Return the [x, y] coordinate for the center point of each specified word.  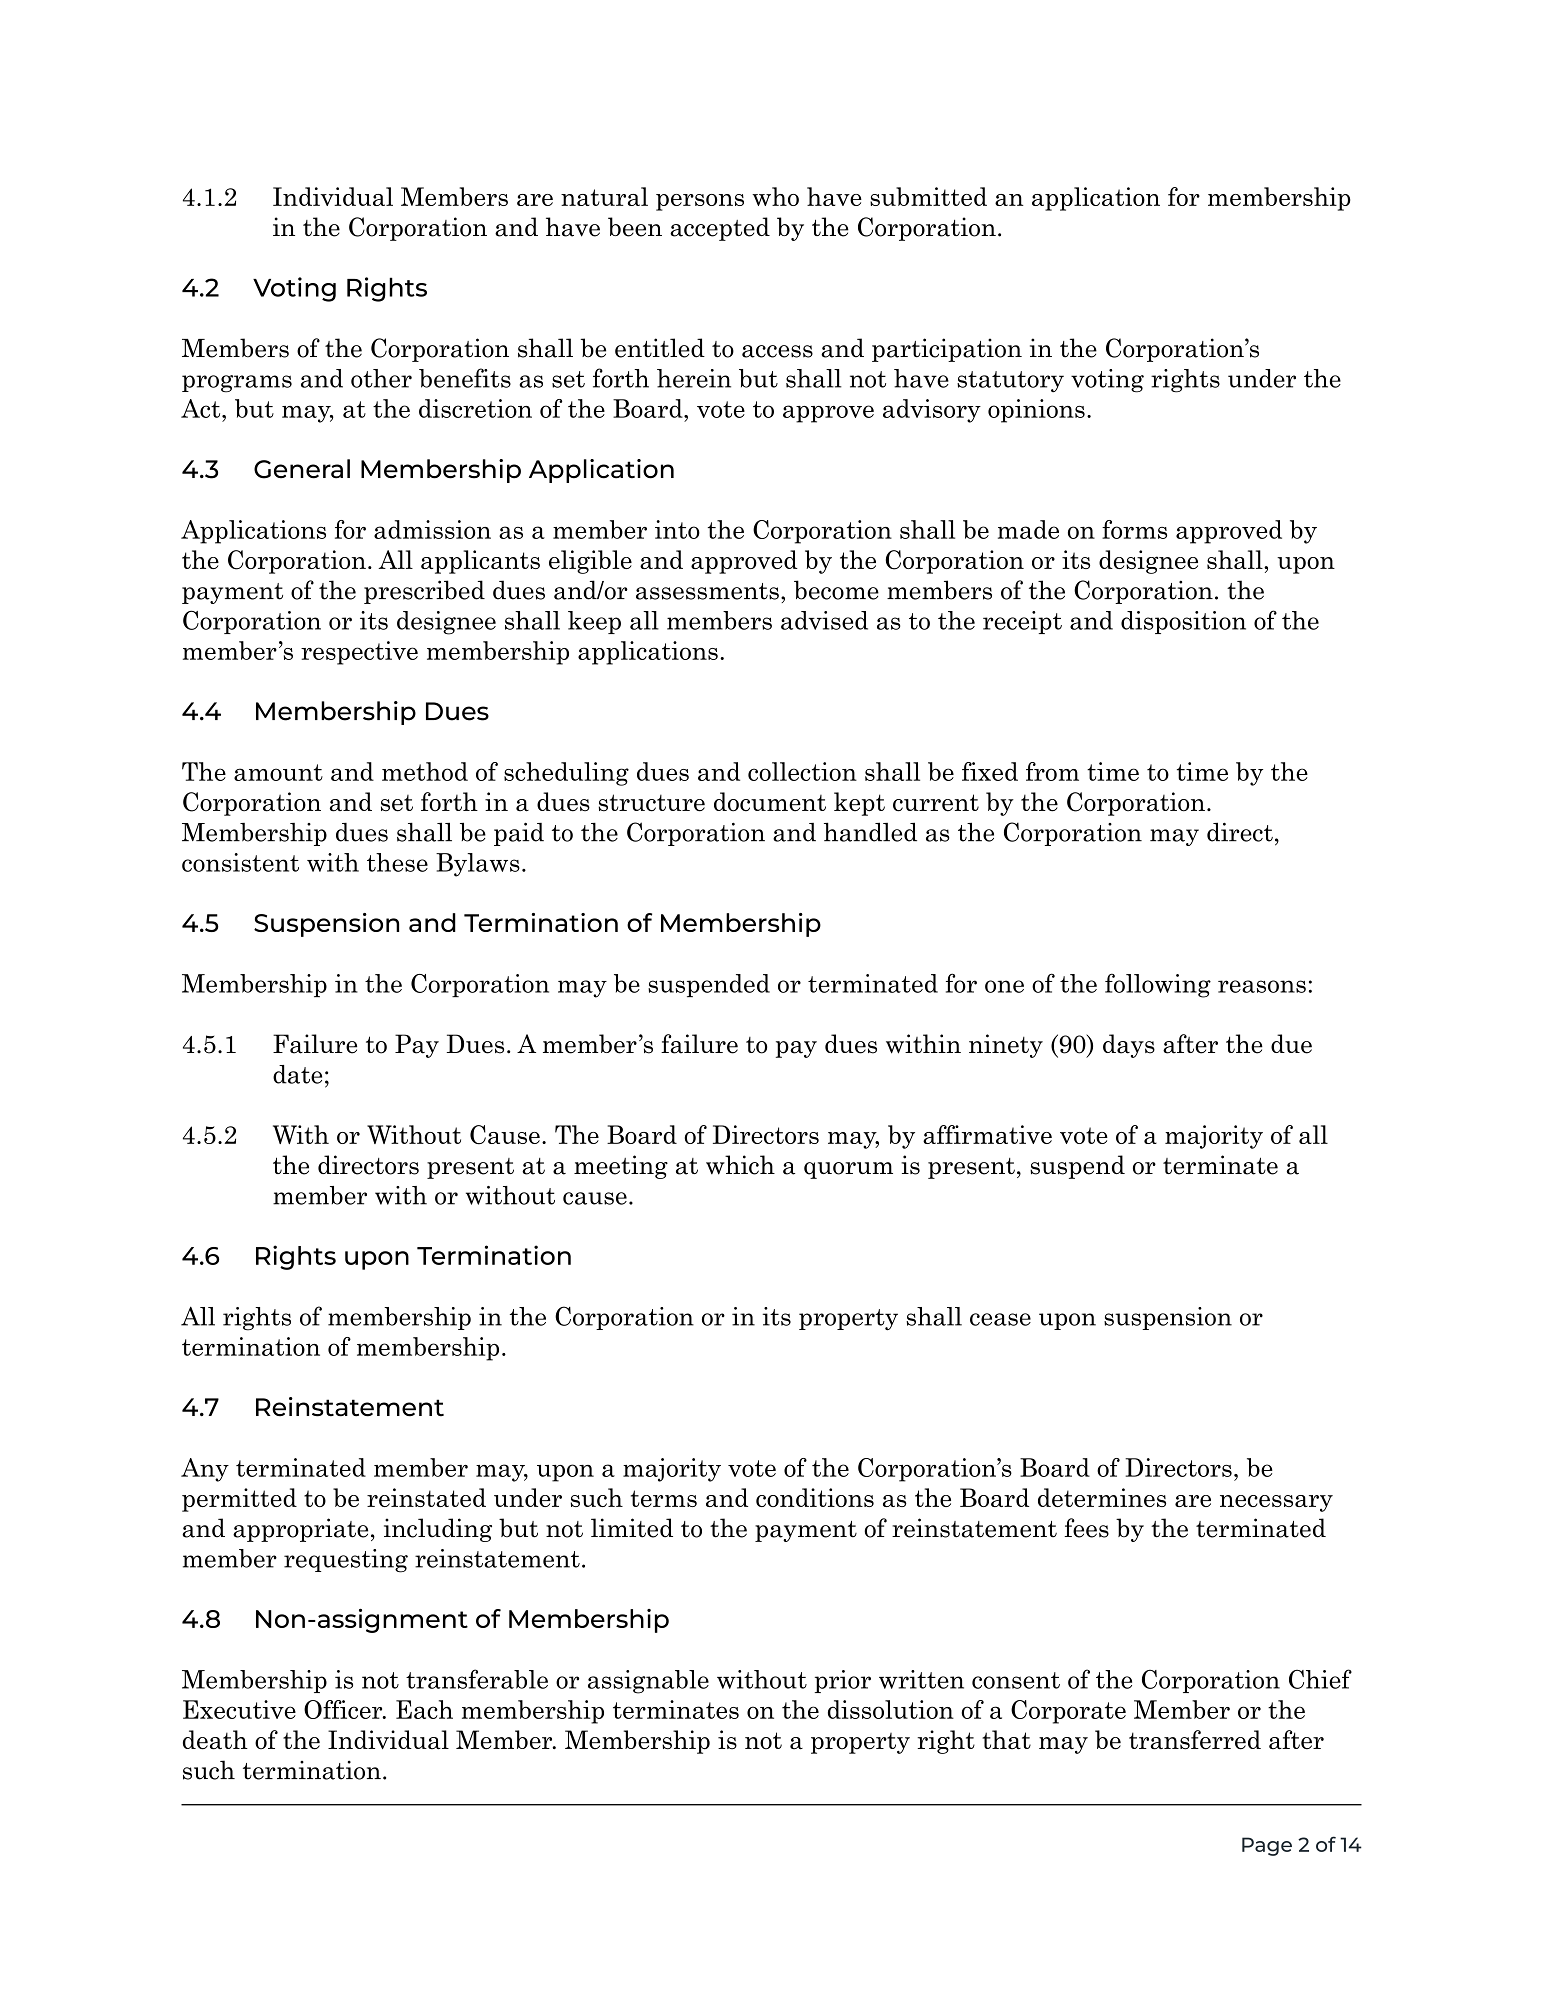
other [381, 378]
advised [824, 620]
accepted [720, 229]
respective [359, 653]
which [740, 1165]
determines [1102, 1497]
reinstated [426, 1497]
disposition [1183, 622]
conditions [815, 1497]
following [1158, 985]
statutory [1010, 381]
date [297, 1074]
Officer [344, 1709]
